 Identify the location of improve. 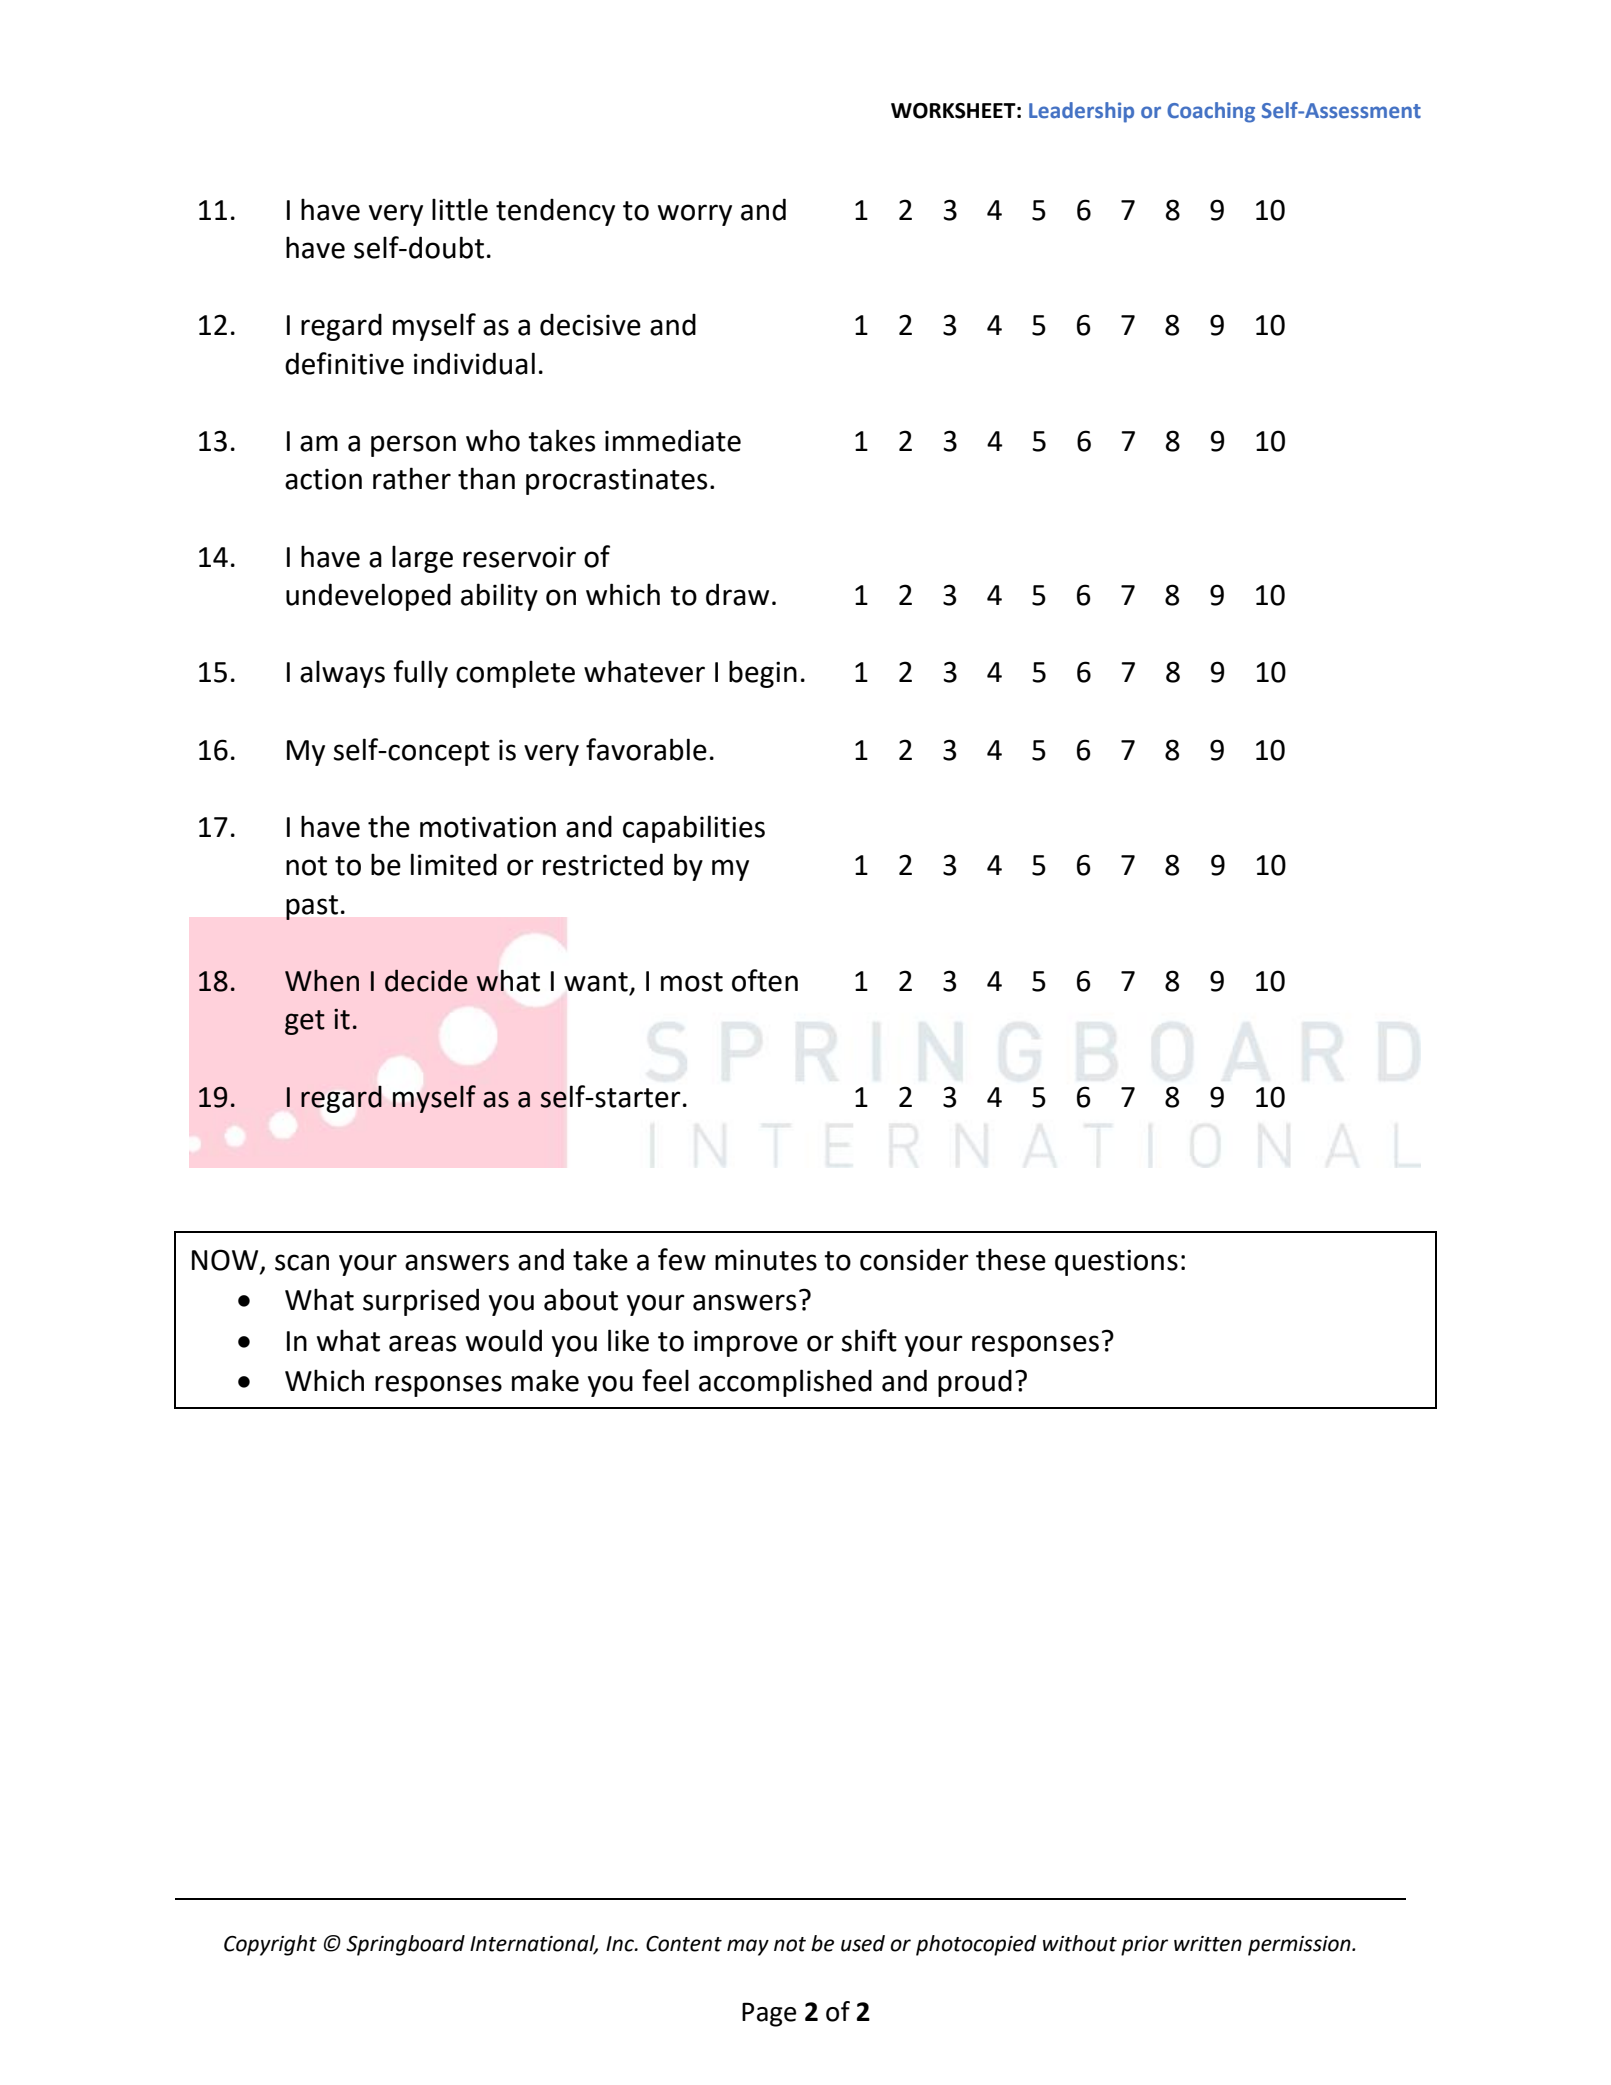
(746, 1343).
